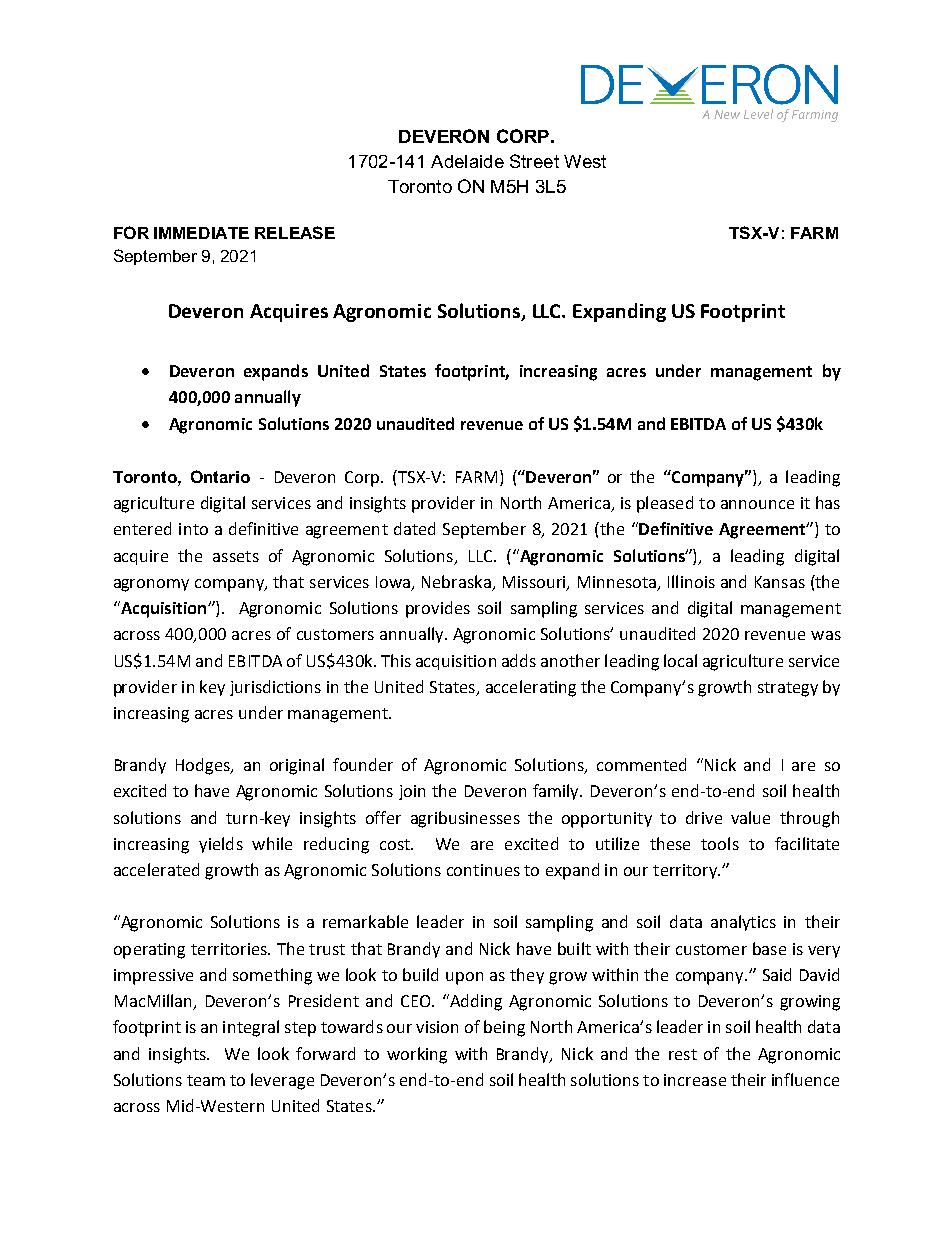  What do you see at coordinates (201, 233) in the page?
I see `IMMEDIATE` at bounding box center [201, 233].
